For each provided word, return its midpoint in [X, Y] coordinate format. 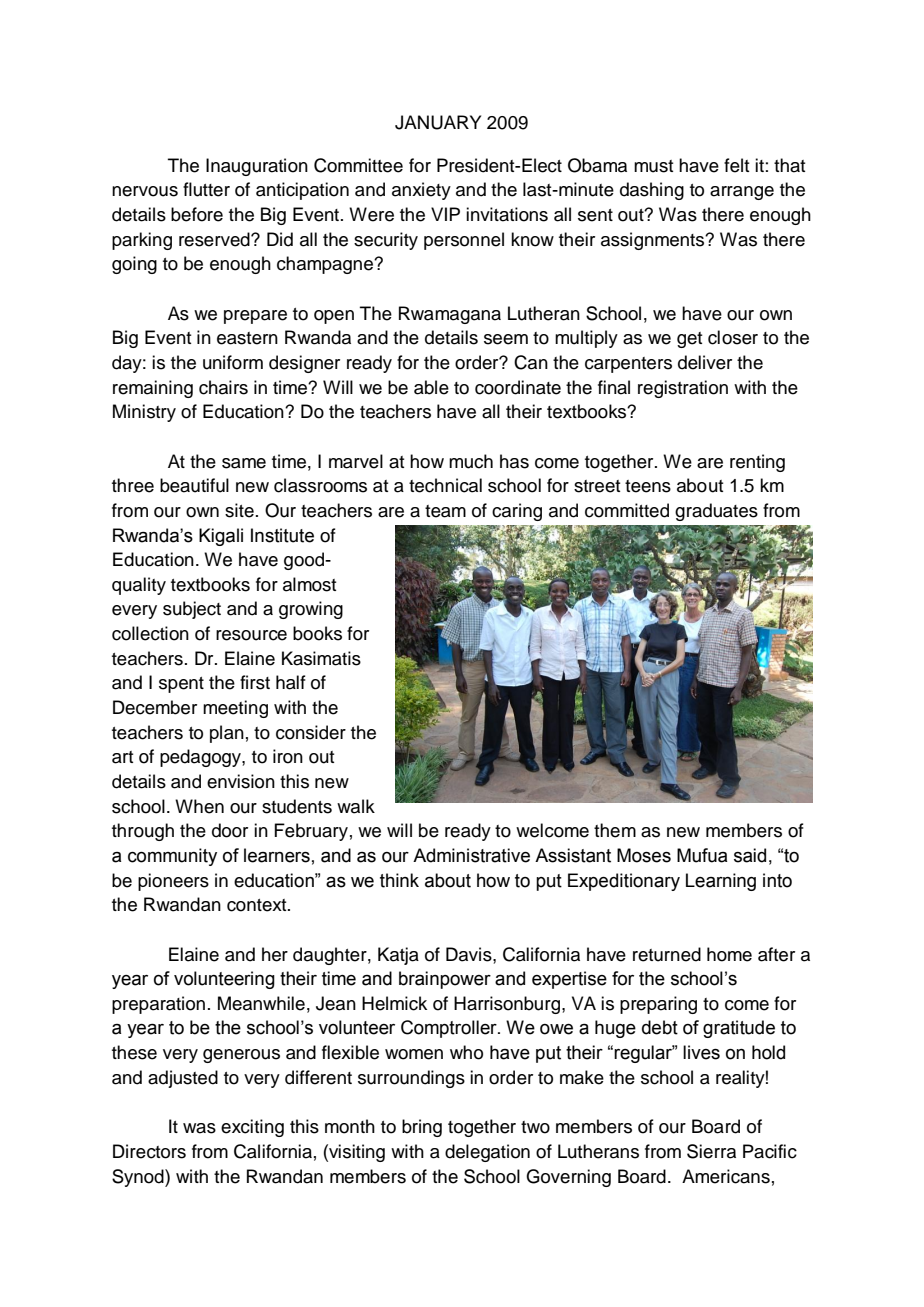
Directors [149, 1151]
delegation [487, 1153]
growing [311, 610]
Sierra [711, 1151]
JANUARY [438, 122]
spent [181, 685]
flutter [206, 189]
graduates [716, 512]
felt [736, 165]
